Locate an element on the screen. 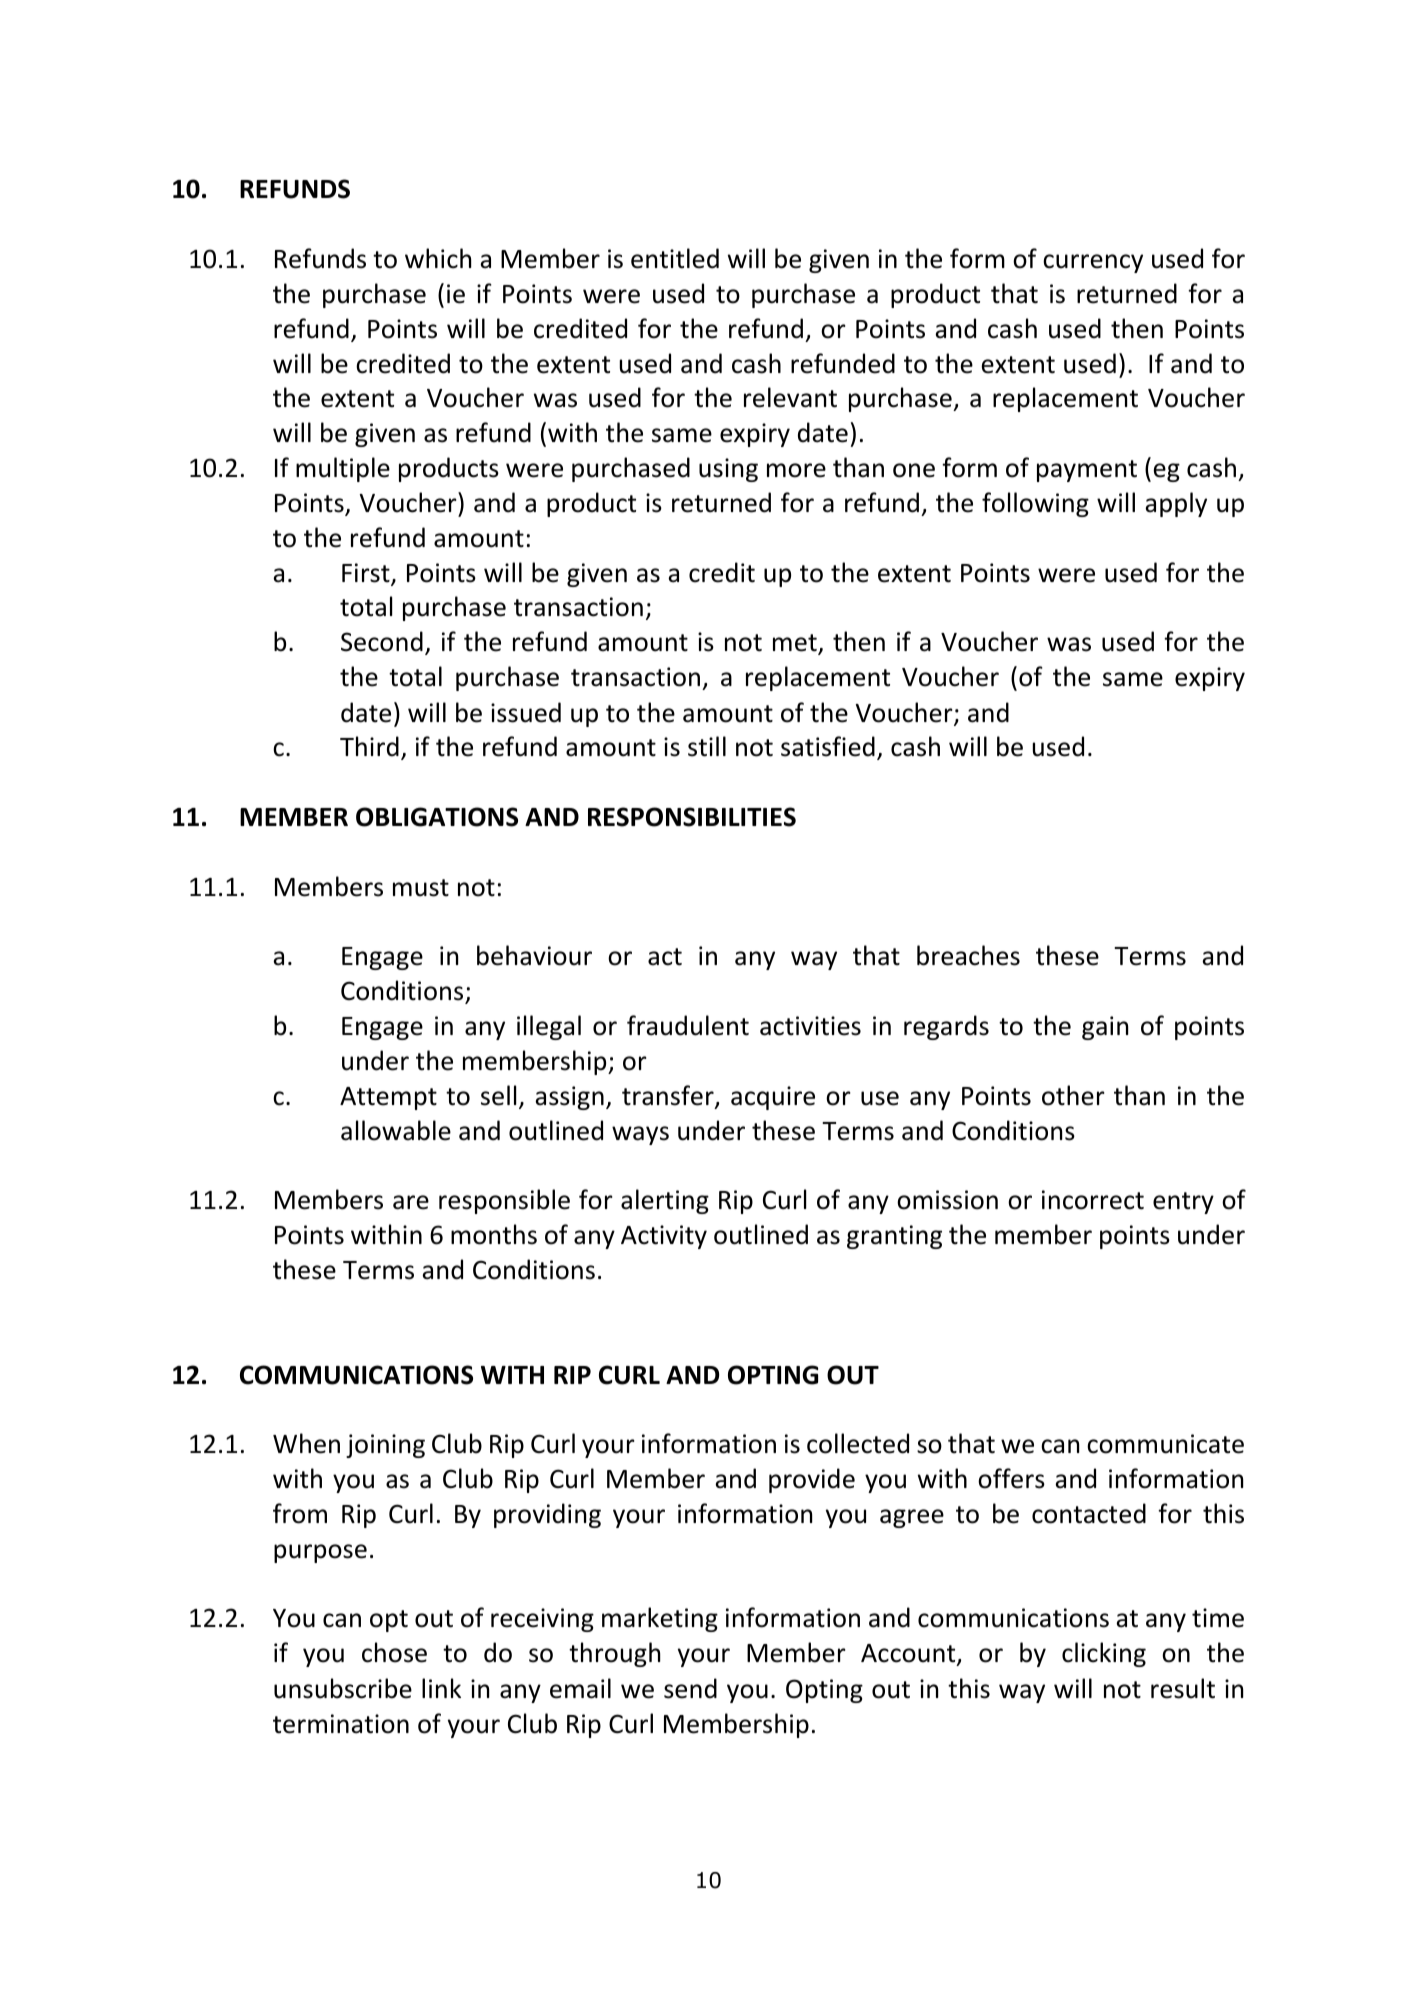 Image resolution: width=1416 pixels, height=2004 pixels. send is located at coordinates (690, 1688).
